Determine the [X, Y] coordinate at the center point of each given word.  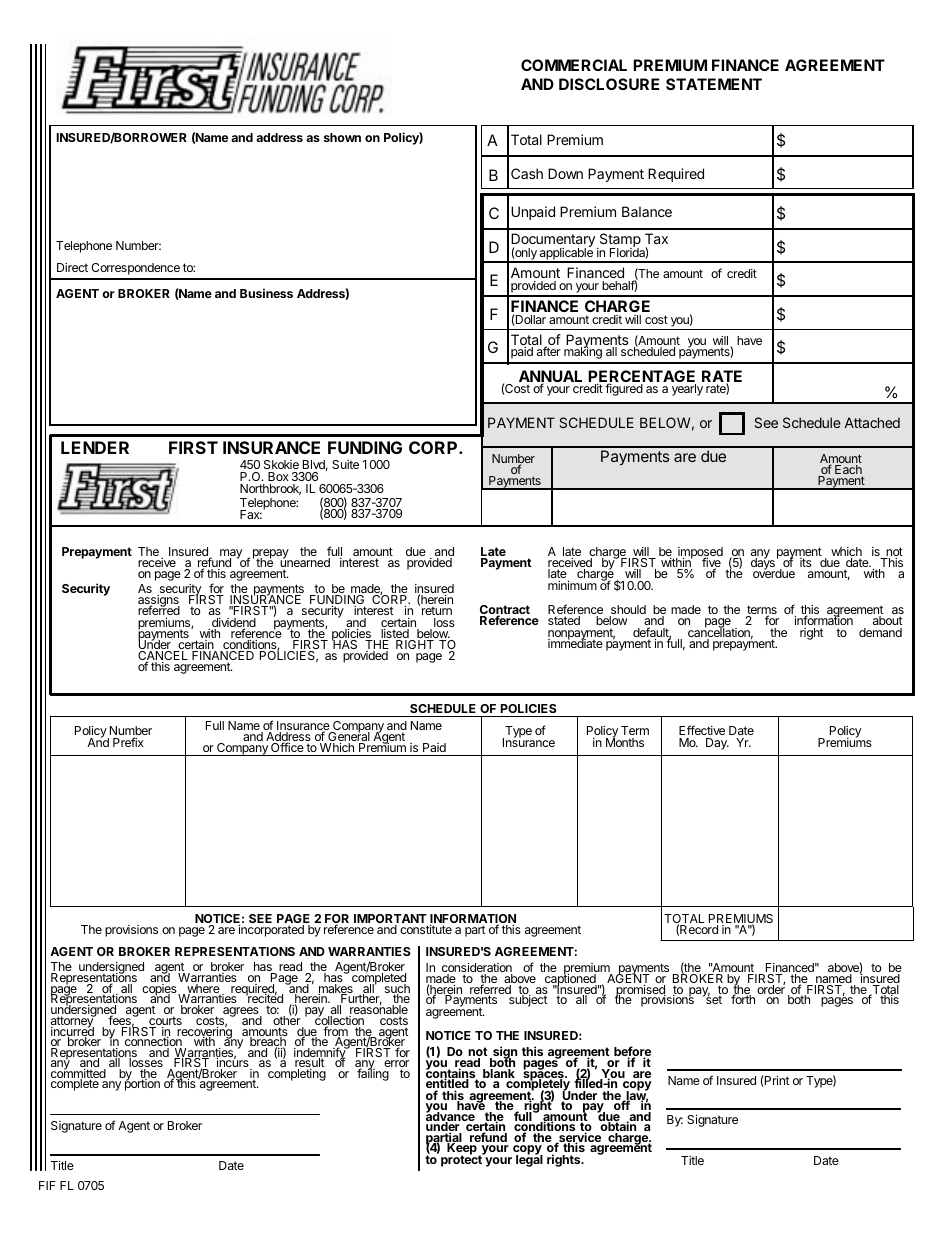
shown [342, 137]
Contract [505, 611]
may [231, 555]
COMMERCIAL [574, 65]
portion [142, 1084]
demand [880, 632]
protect [462, 1160]
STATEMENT [714, 84]
